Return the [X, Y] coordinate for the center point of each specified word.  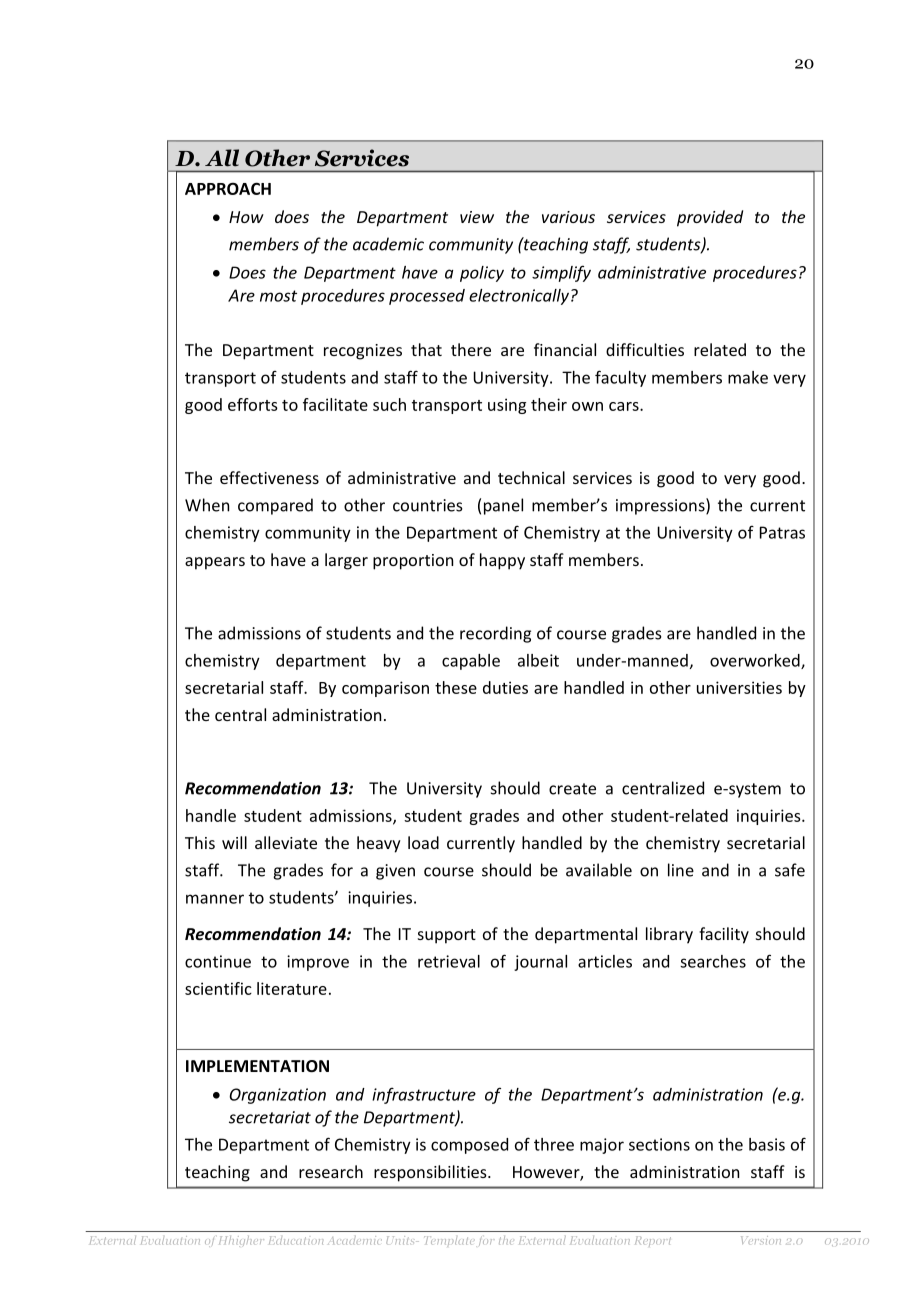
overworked [756, 661]
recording [495, 634]
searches [713, 961]
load [423, 842]
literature [292, 988]
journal [540, 963]
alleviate [286, 842]
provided [710, 218]
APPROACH [228, 188]
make [748, 377]
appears [215, 563]
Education [296, 1240]
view [477, 217]
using [507, 406]
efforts [253, 404]
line [681, 870]
